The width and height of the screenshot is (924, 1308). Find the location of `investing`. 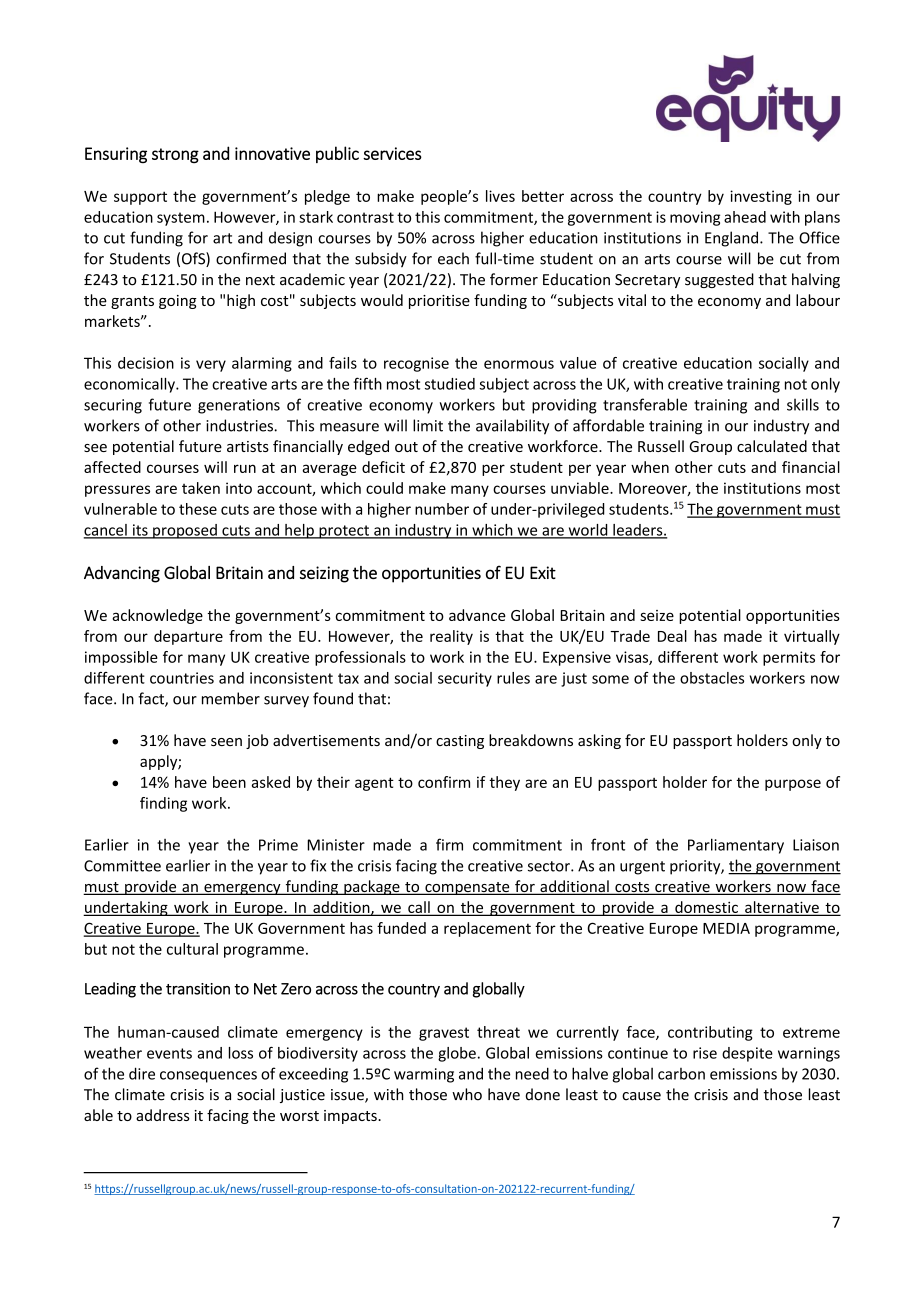

investing is located at coordinates (761, 197).
